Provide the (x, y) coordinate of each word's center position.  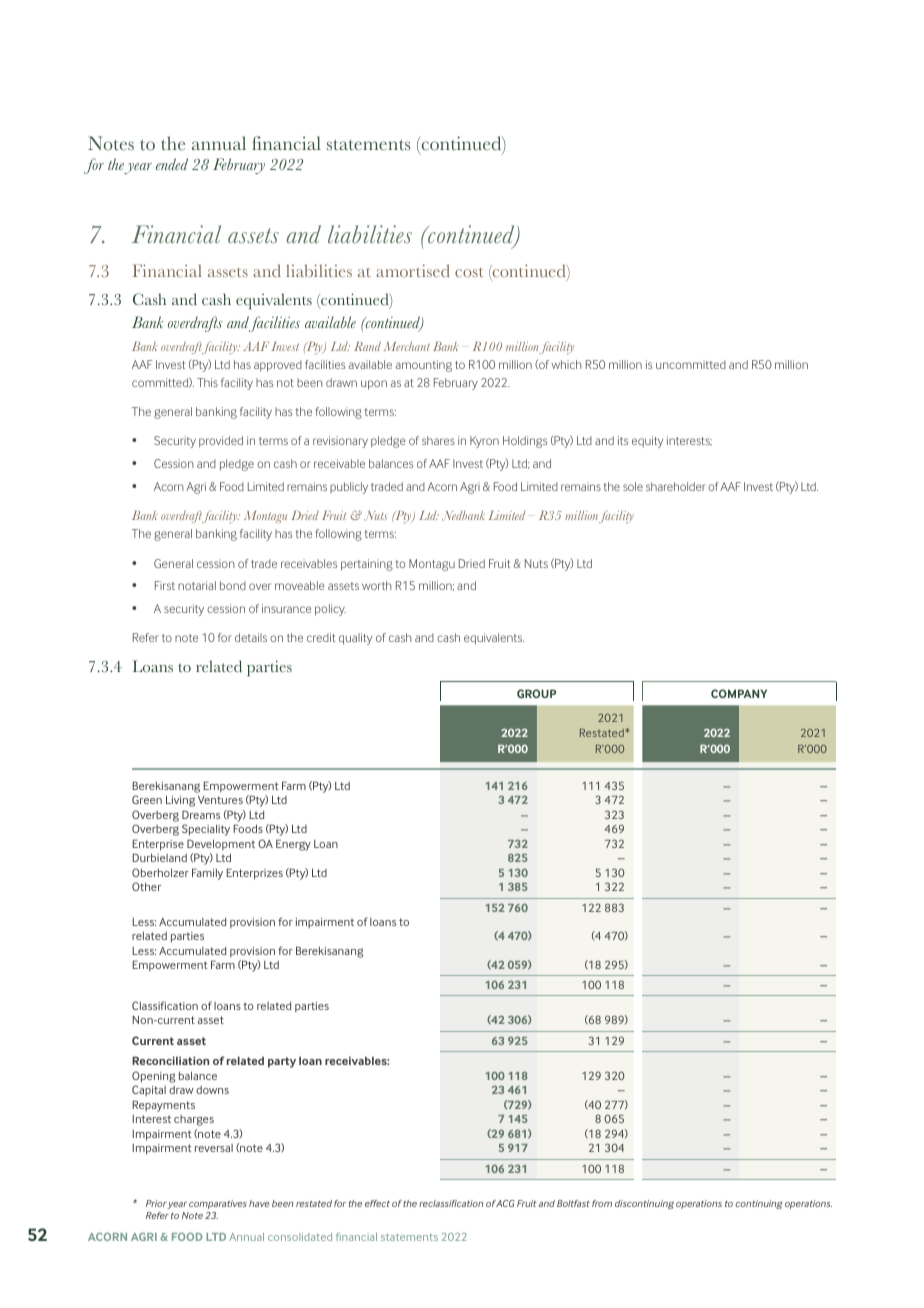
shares (438, 440)
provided (221, 442)
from (602, 1203)
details (251, 637)
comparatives (218, 1204)
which (566, 364)
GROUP (536, 693)
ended (172, 164)
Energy (293, 845)
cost (469, 272)
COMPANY (739, 693)
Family (207, 874)
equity (647, 442)
